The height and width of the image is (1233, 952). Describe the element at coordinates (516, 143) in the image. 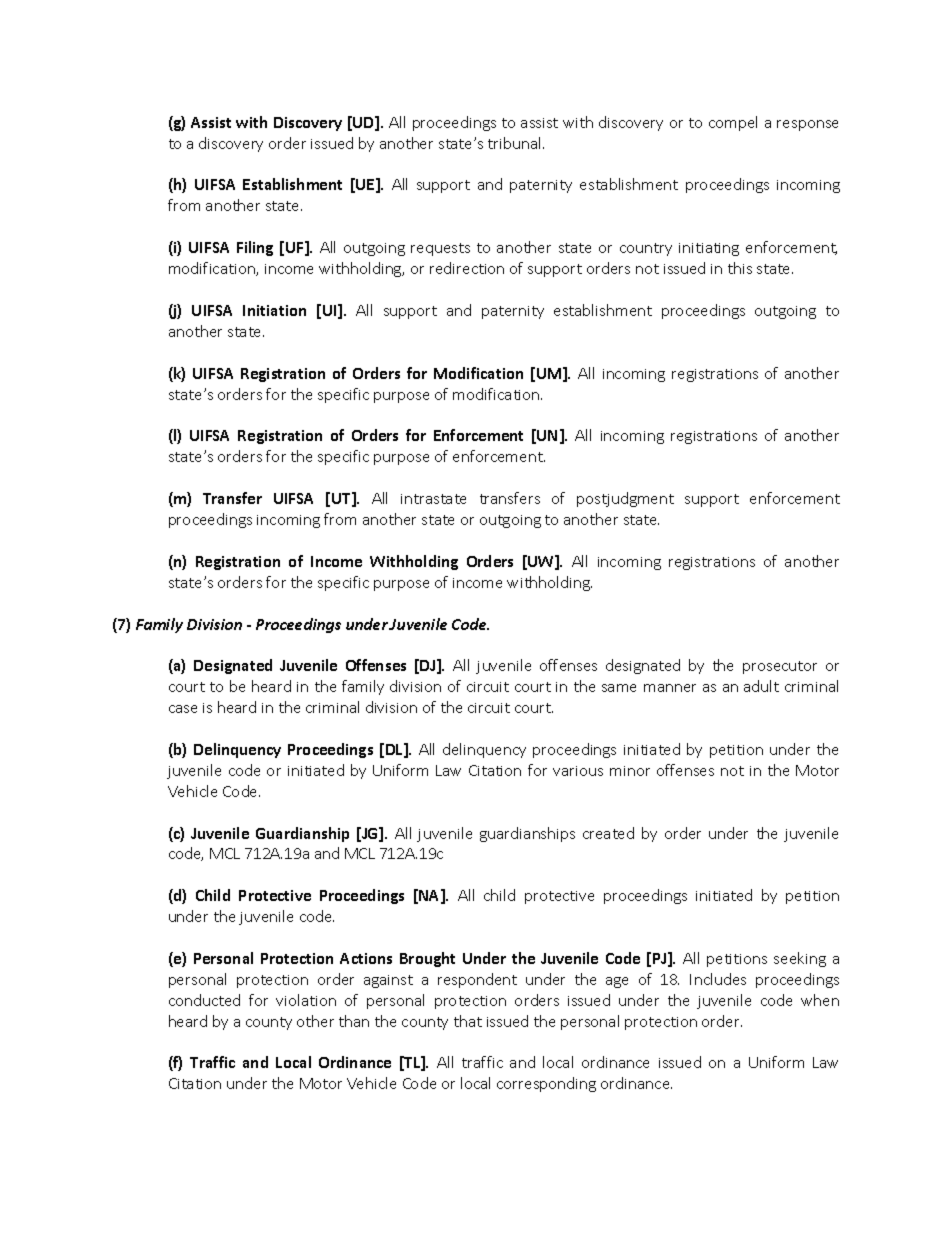

I see `tribunal` at that location.
